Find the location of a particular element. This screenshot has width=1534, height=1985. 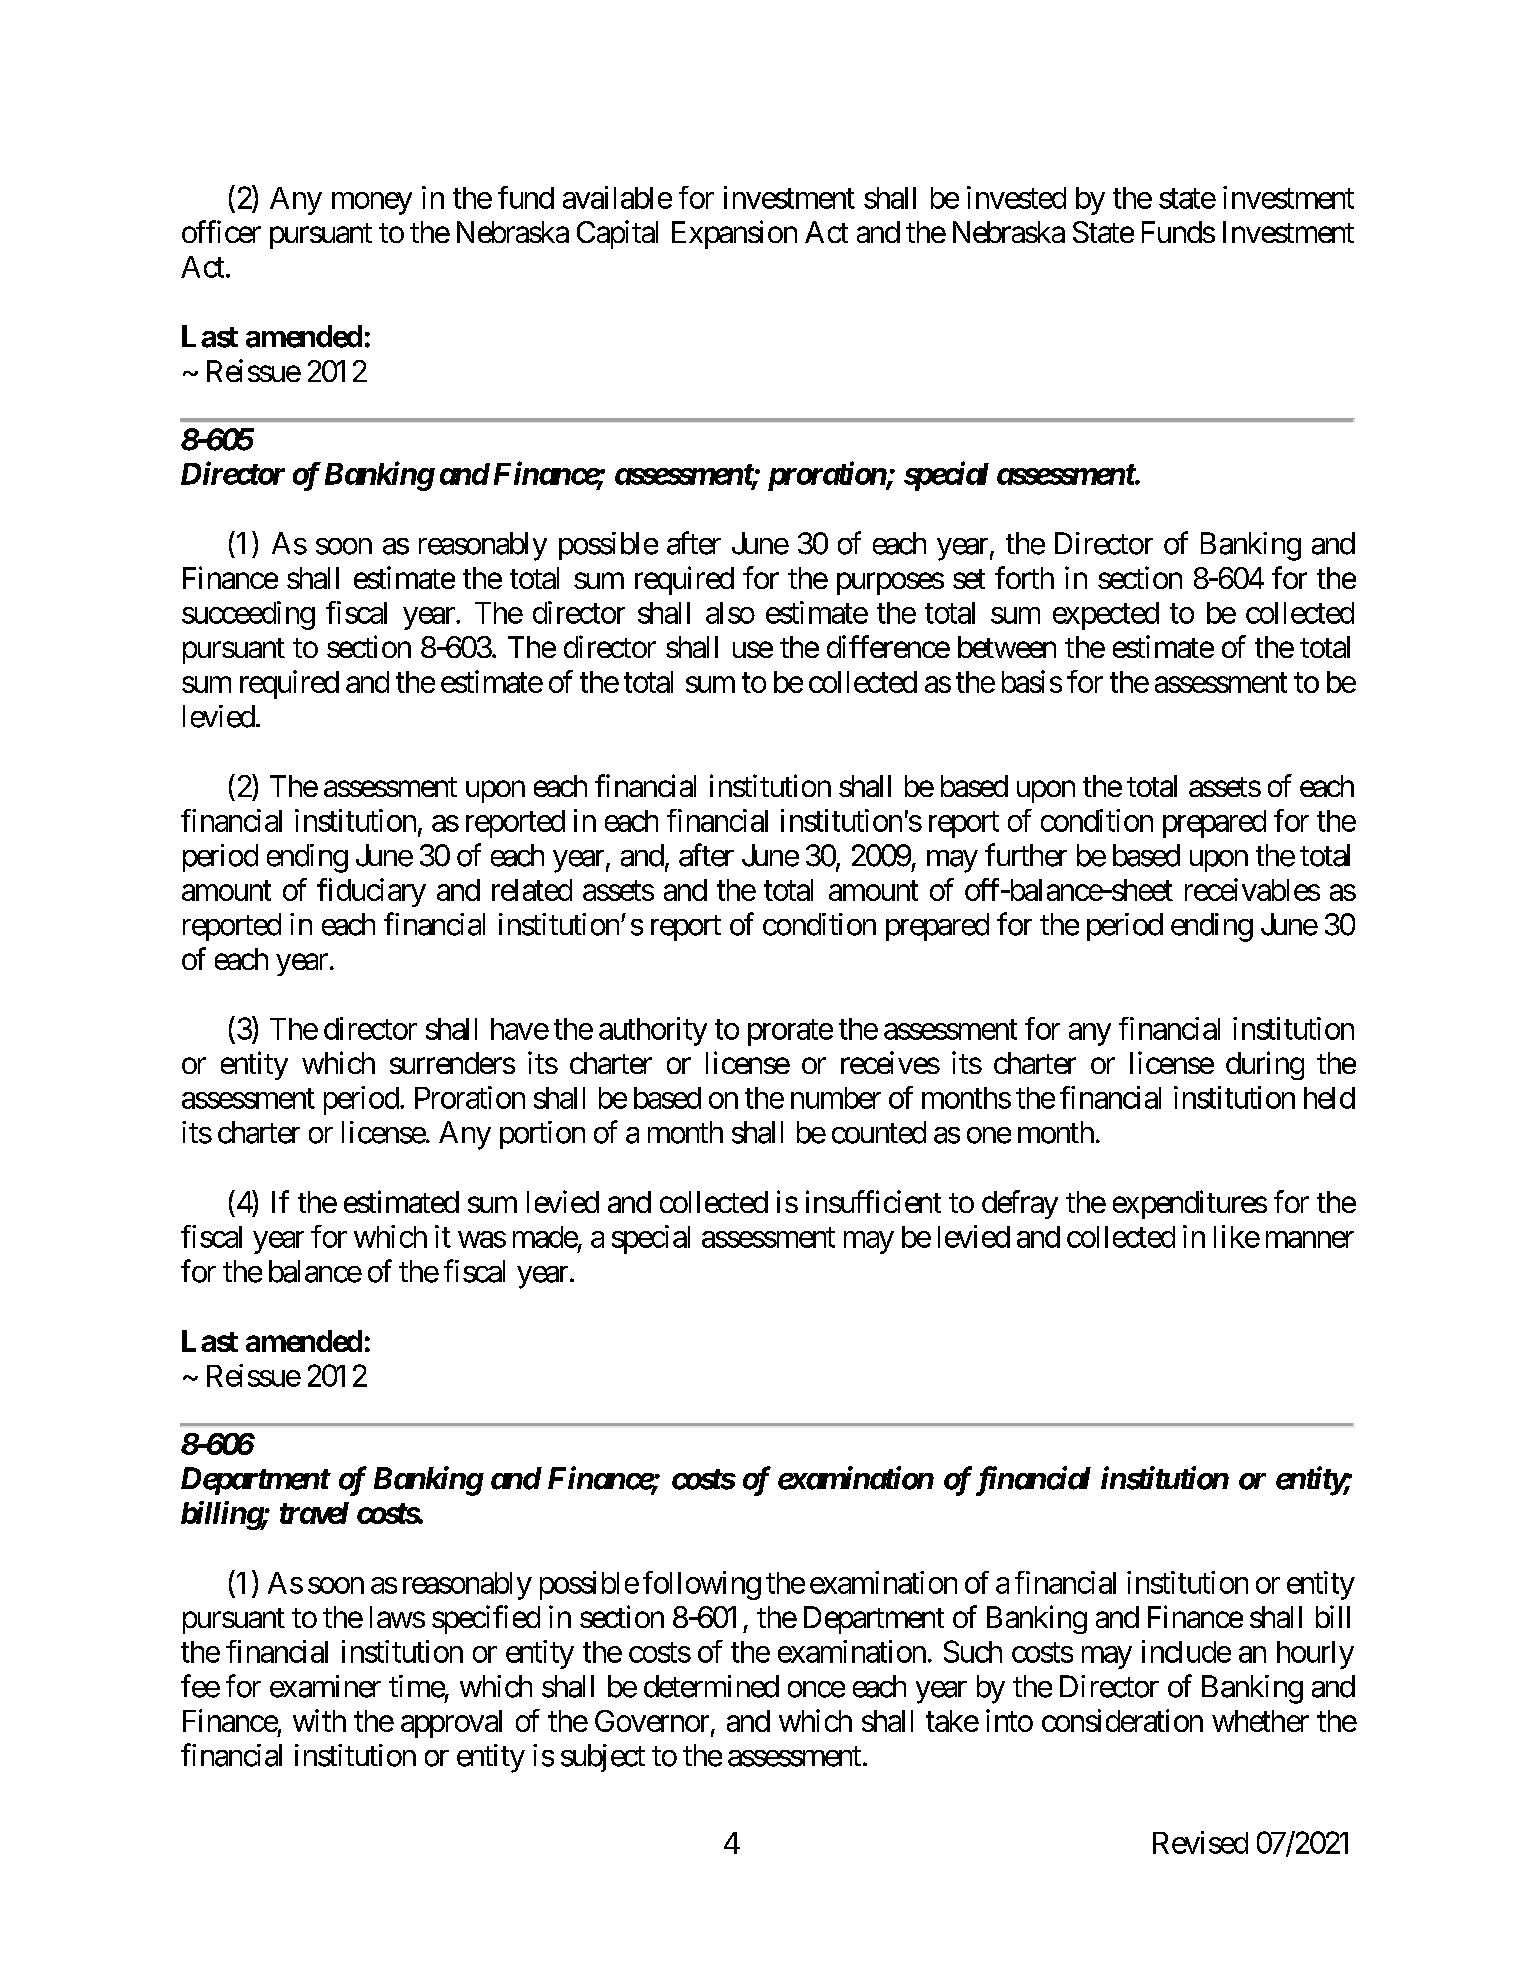

Expansion is located at coordinates (734, 234).
